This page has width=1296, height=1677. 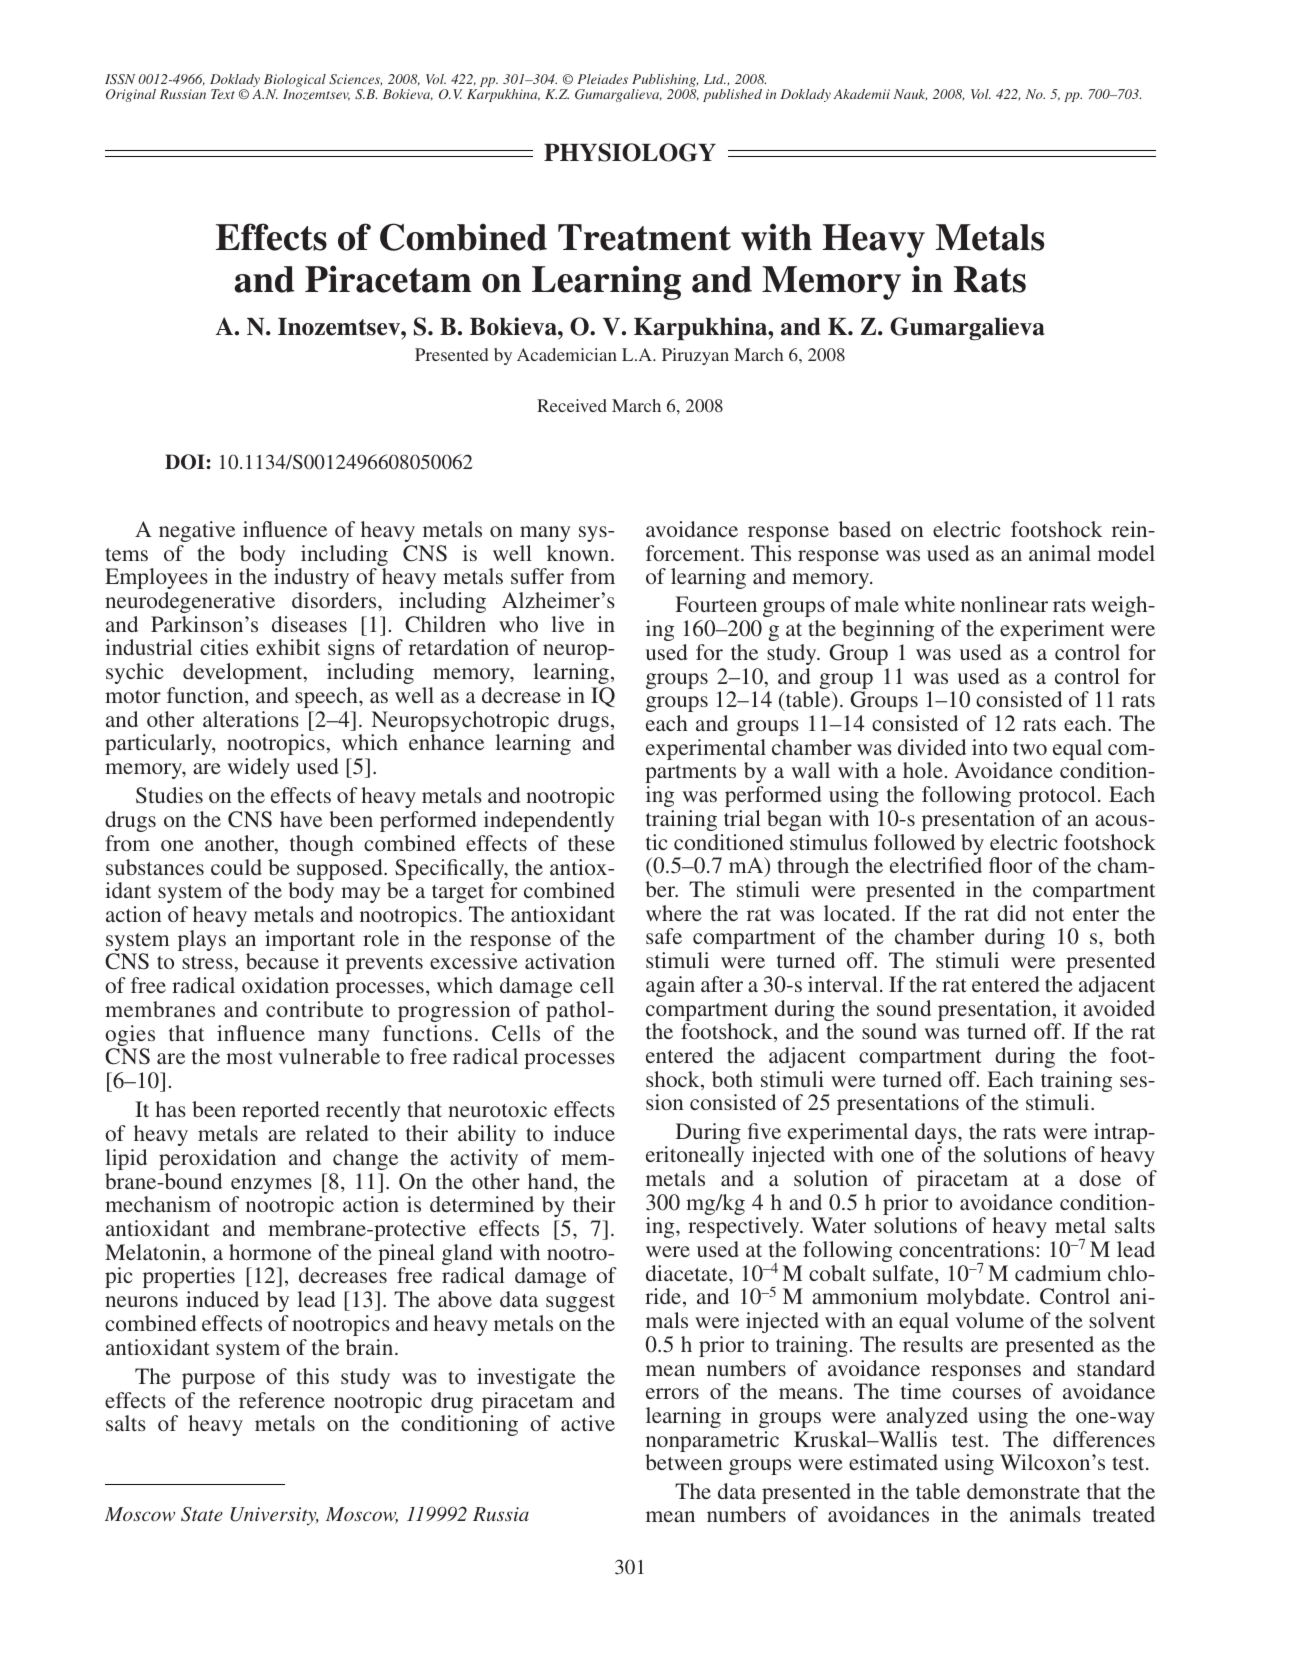 I want to click on published, so click(x=732, y=95).
